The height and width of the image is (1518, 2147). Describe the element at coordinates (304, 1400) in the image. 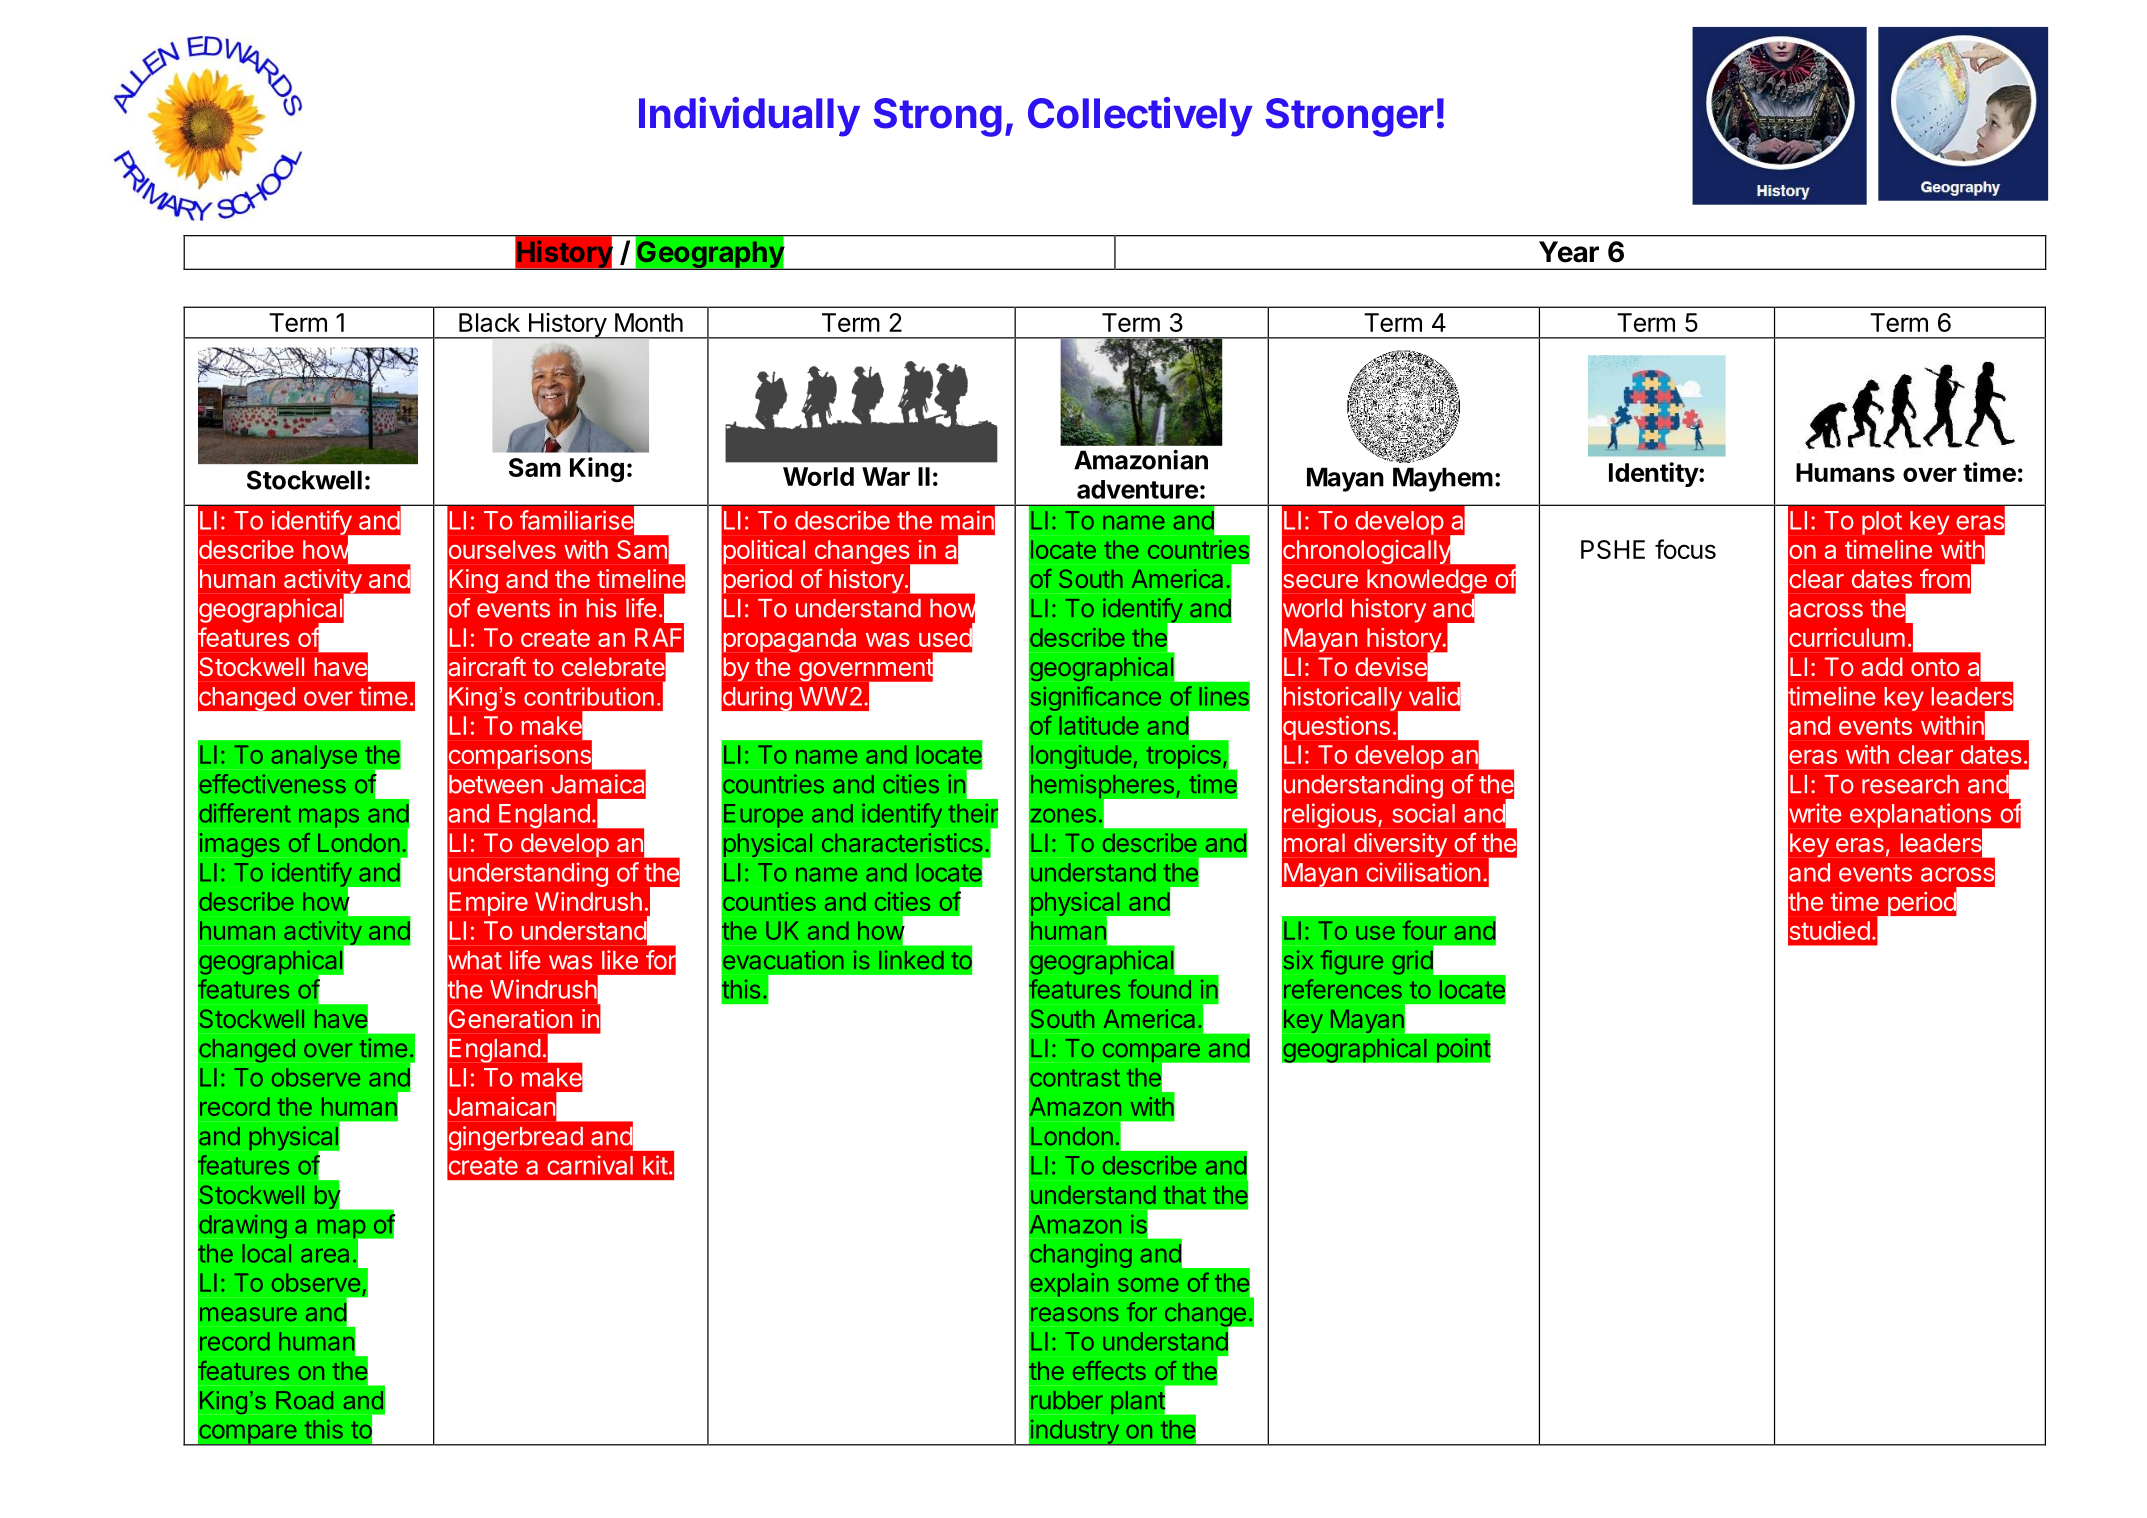

I see `Road` at that location.
